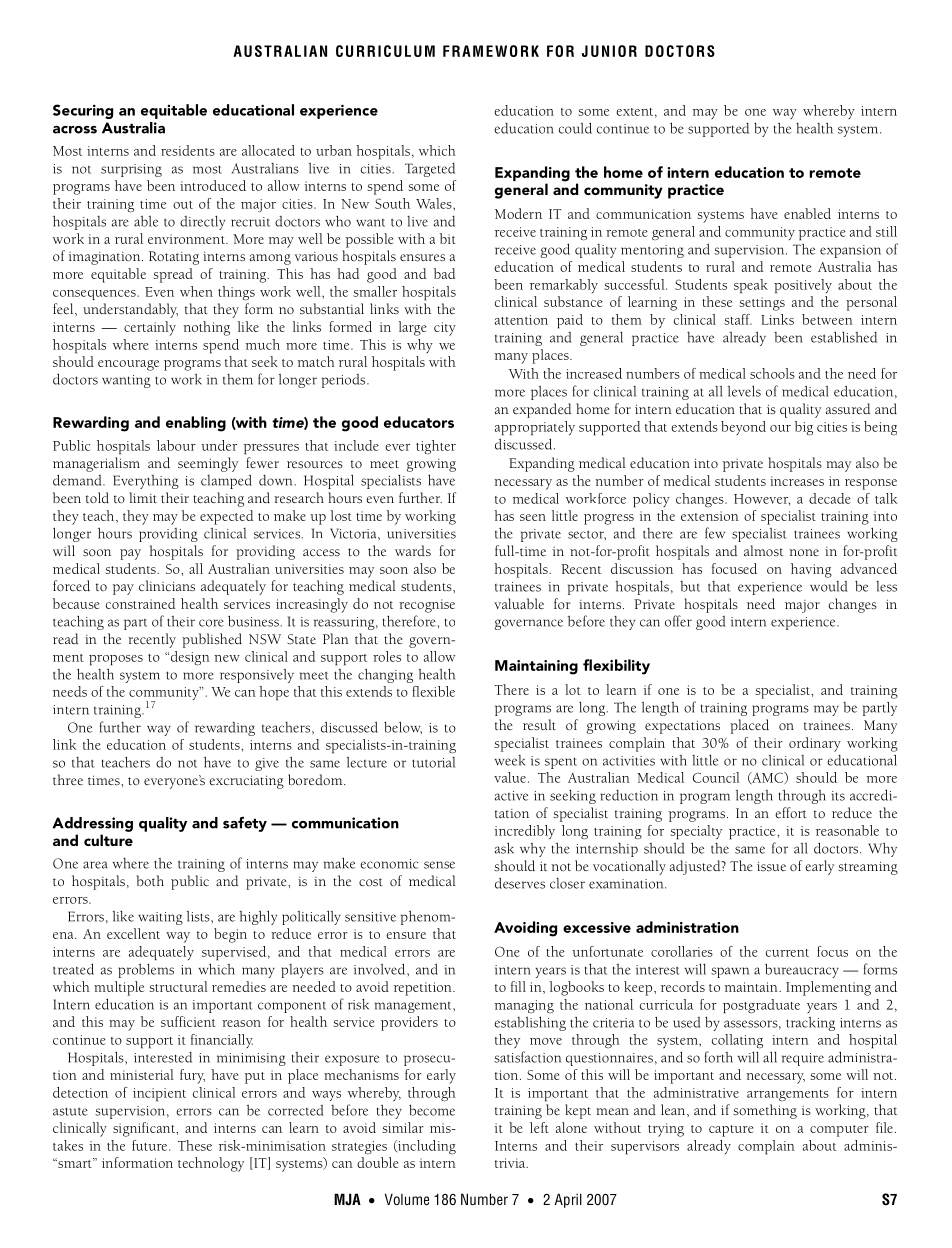 This image has height=1248, width=952. I want to click on residents, so click(188, 150).
